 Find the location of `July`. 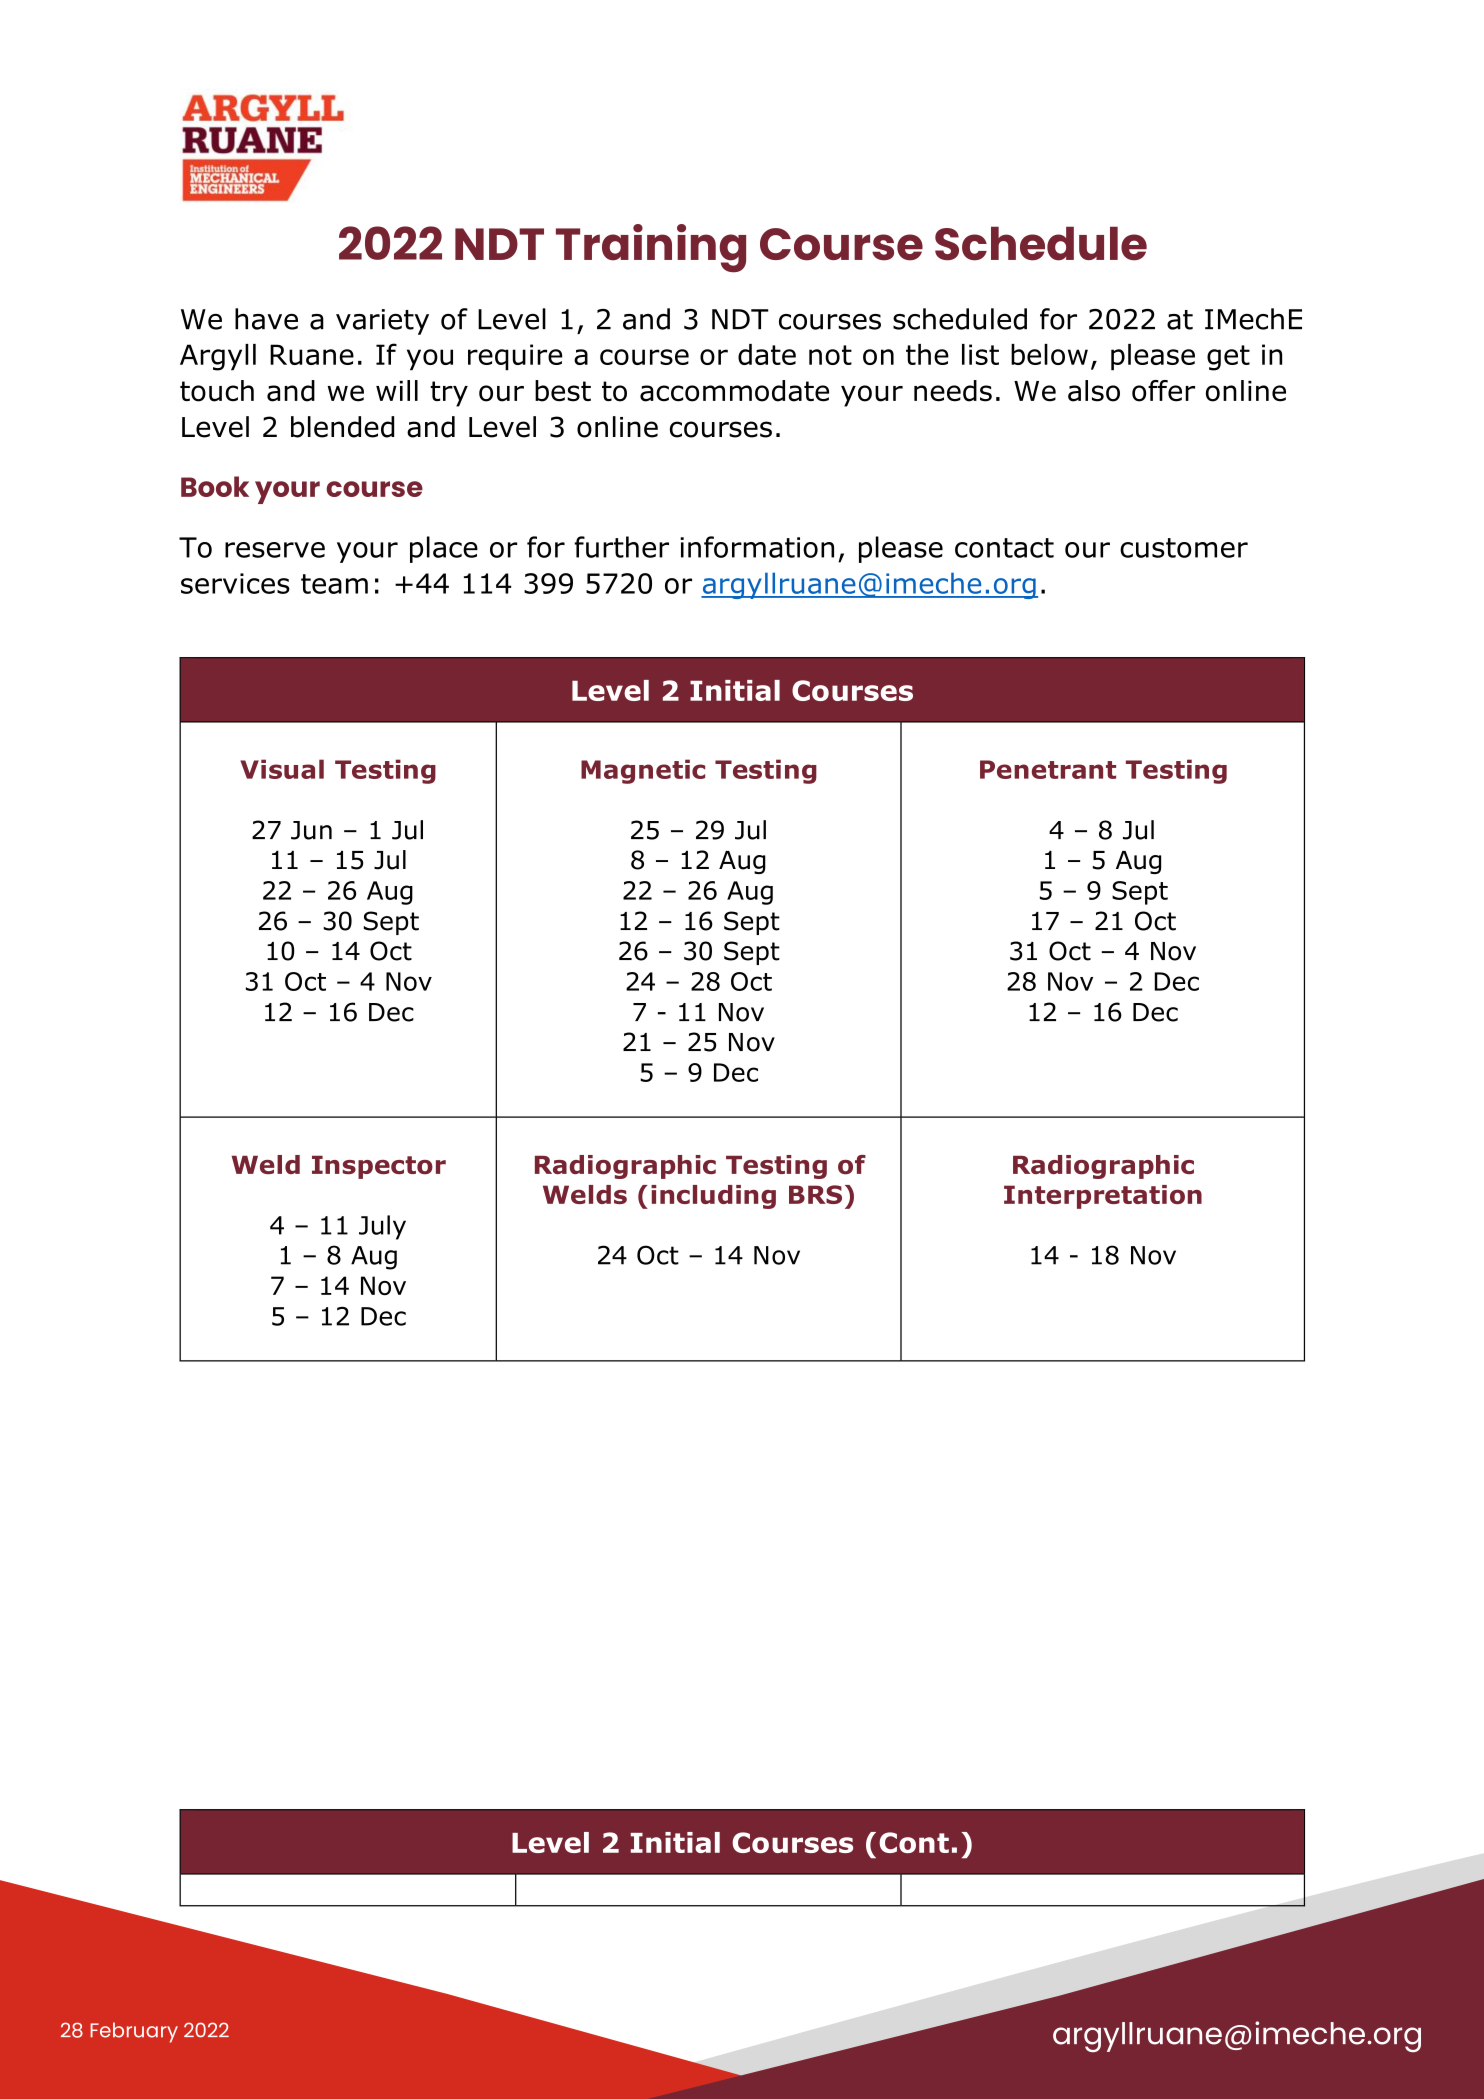

July is located at coordinates (382, 1227).
